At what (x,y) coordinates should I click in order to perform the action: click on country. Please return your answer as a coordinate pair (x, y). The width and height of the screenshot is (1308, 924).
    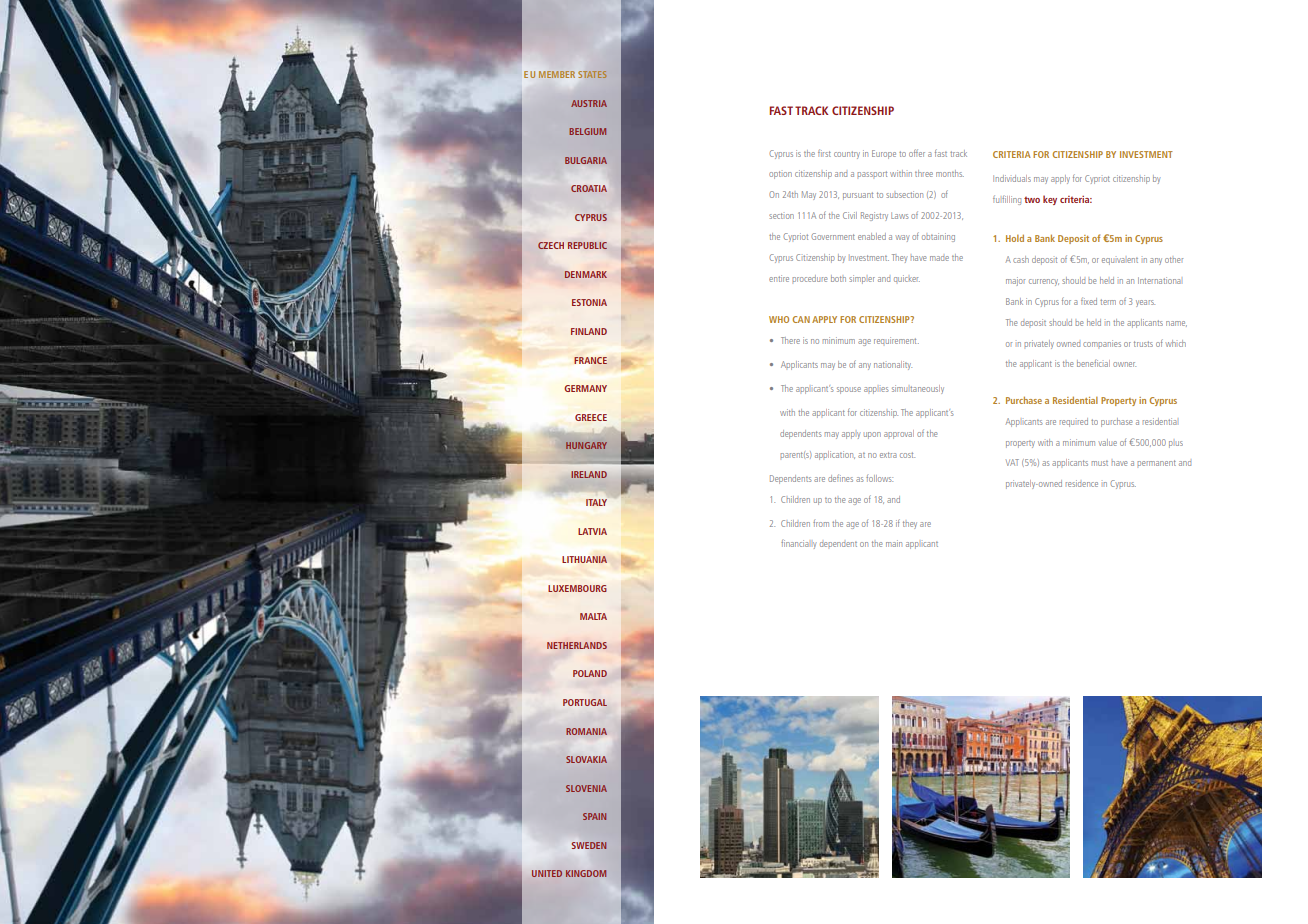
    Looking at the image, I should click on (847, 155).
